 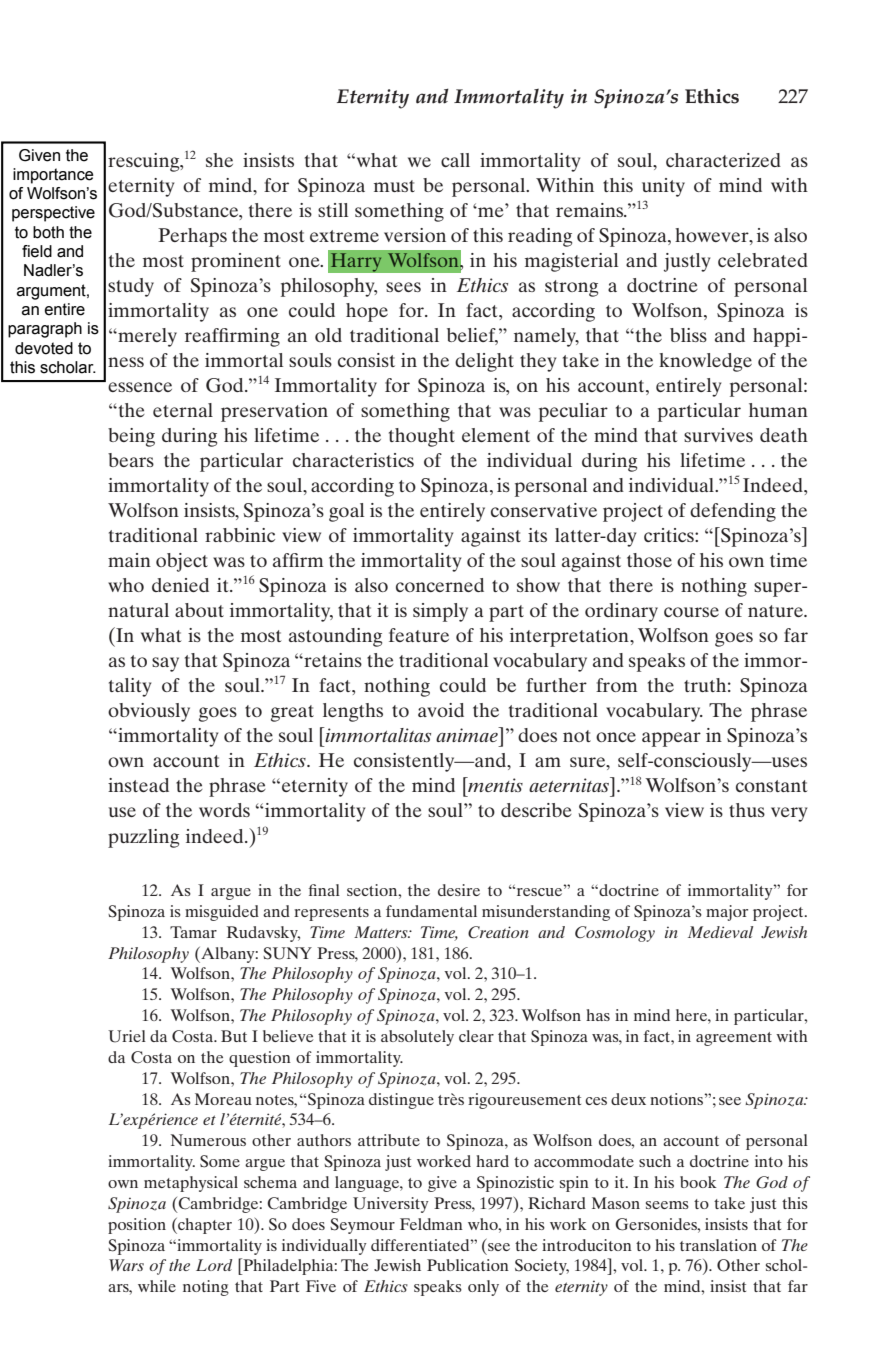 What do you see at coordinates (671, 739) in the screenshot?
I see `appear` at bounding box center [671, 739].
